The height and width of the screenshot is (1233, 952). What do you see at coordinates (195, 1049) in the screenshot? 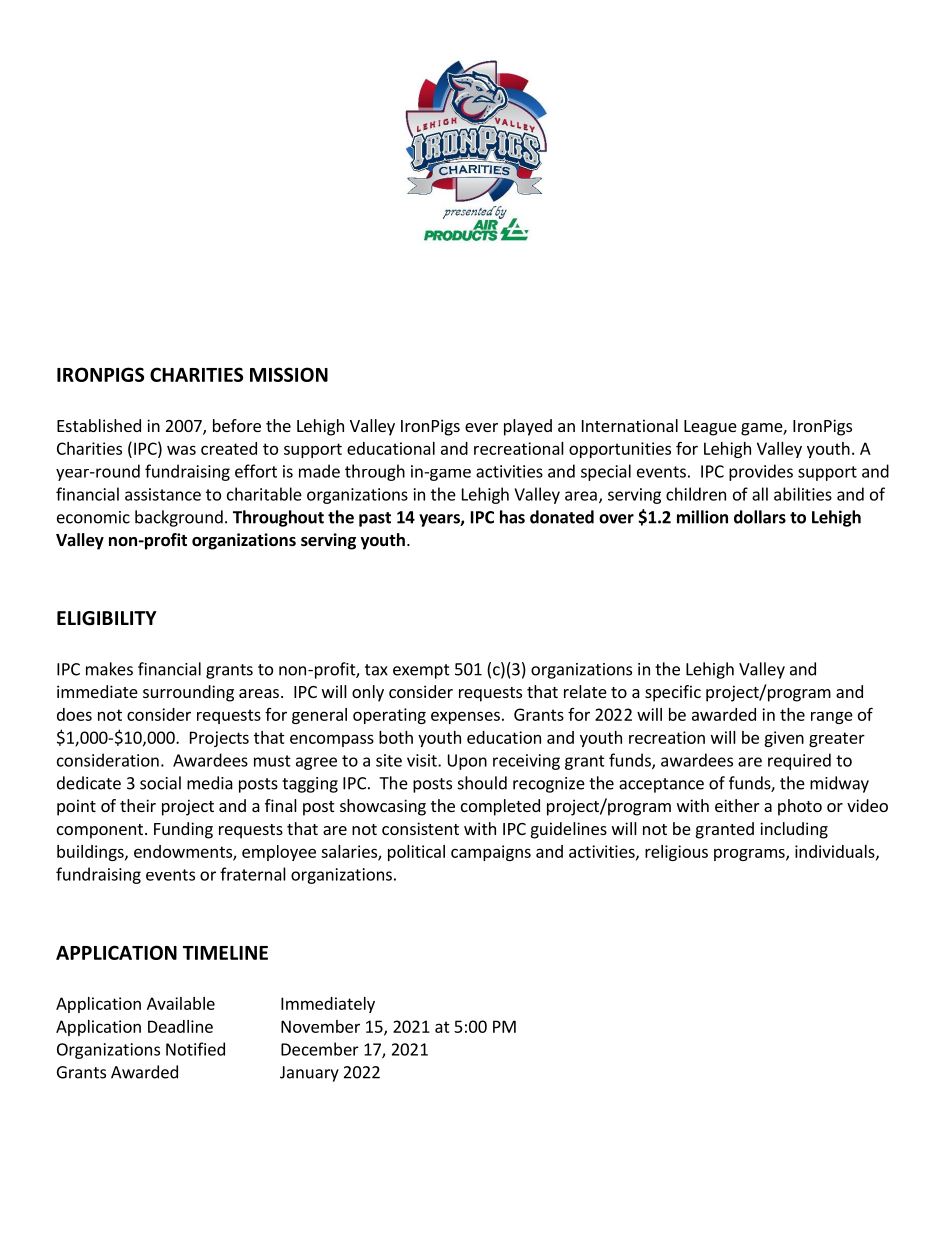
I see `Notified` at bounding box center [195, 1049].
